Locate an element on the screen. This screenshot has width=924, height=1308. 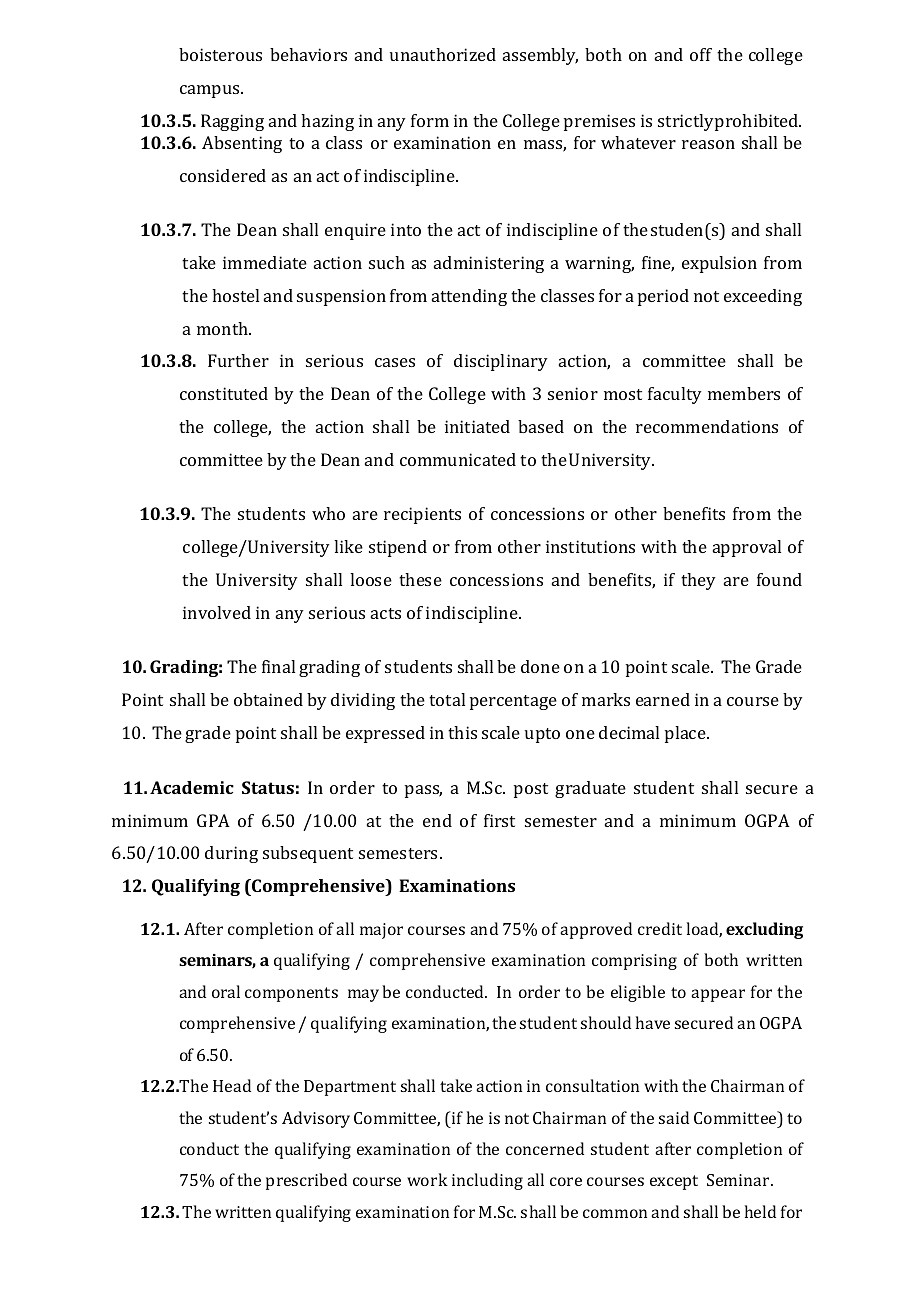
members is located at coordinates (744, 393).
